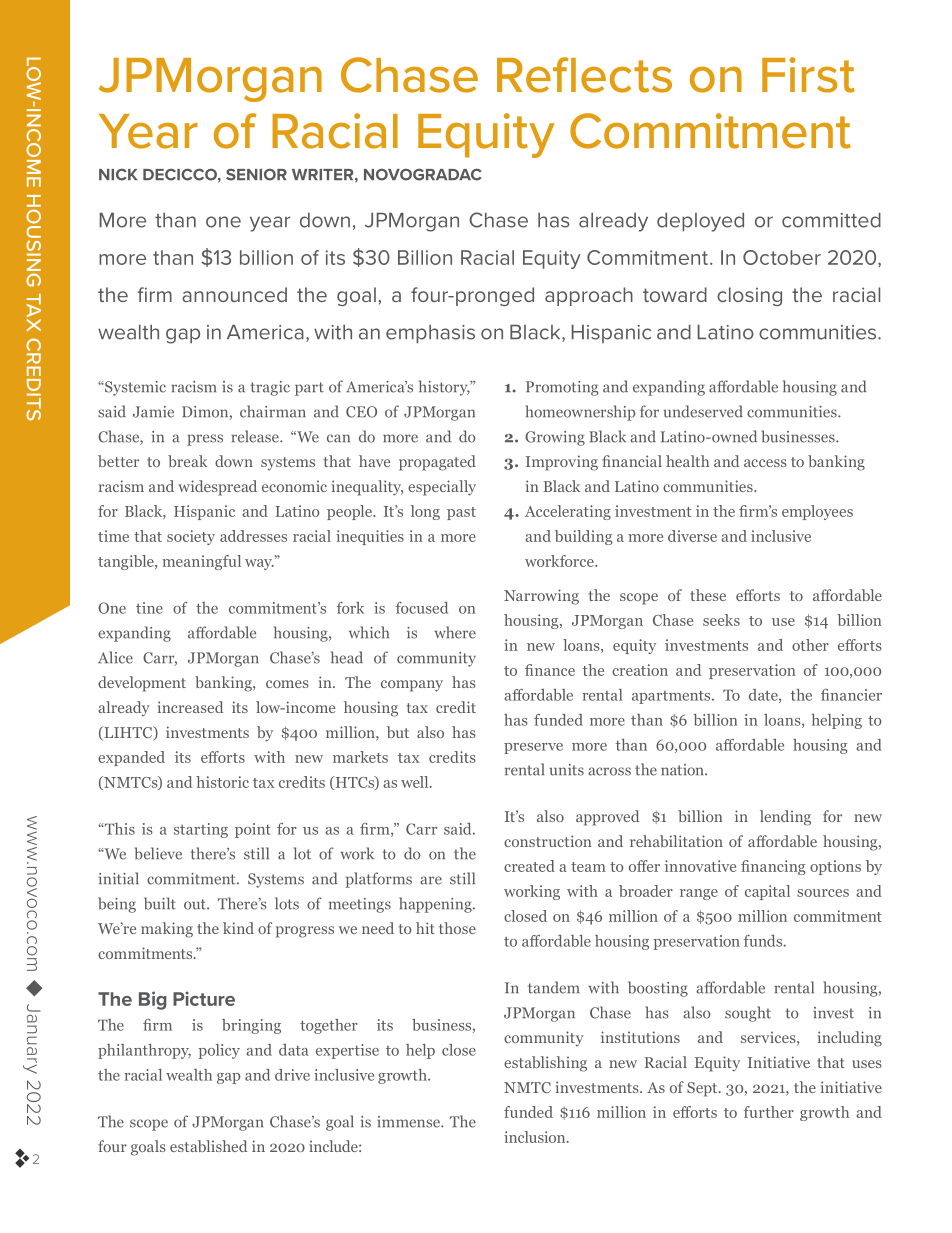  Describe the element at coordinates (208, 1146) in the image. I see `established` at that location.
